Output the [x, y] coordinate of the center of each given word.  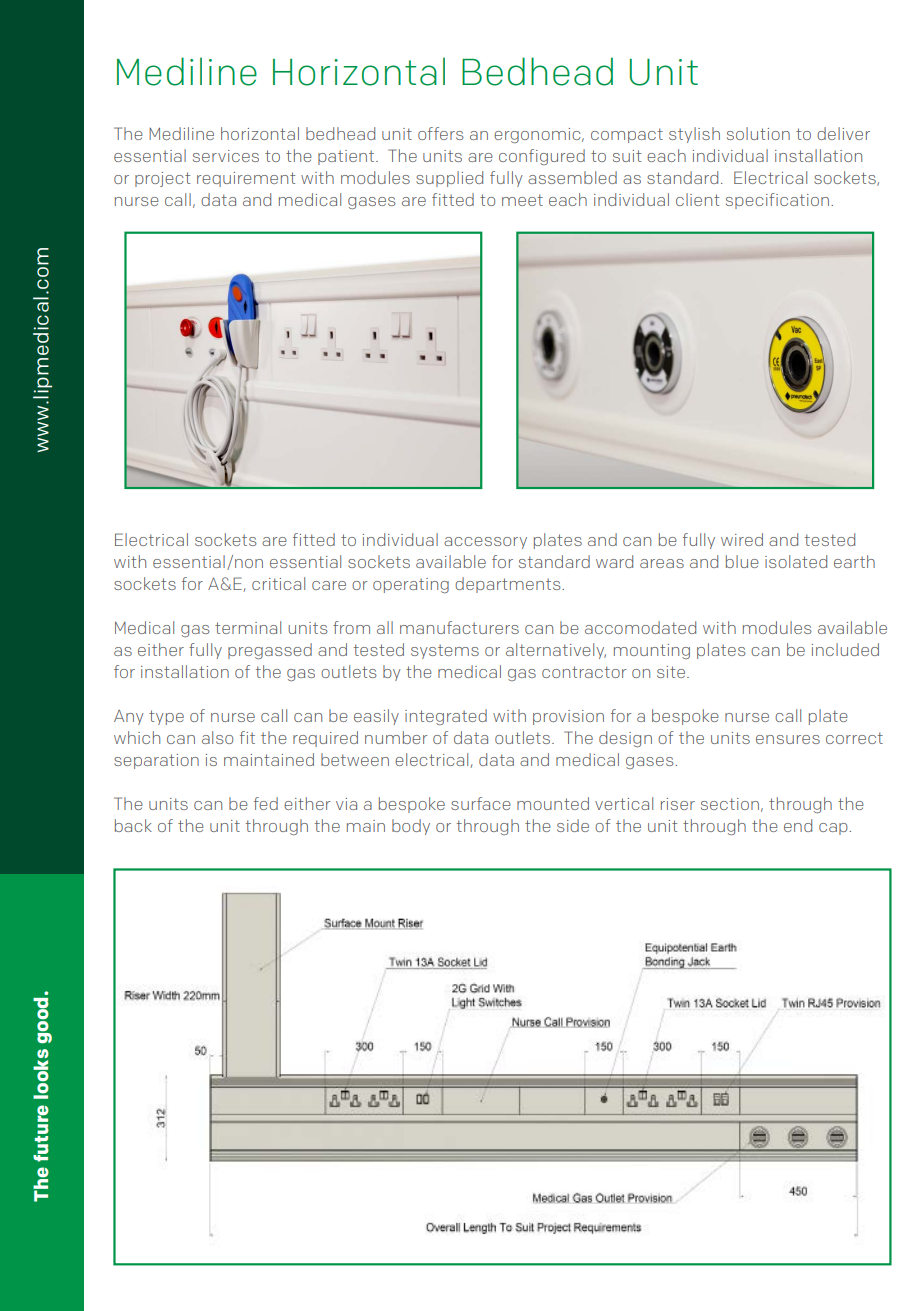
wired [742, 539]
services [226, 156]
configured [542, 157]
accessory [485, 543]
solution [758, 133]
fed [266, 803]
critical [278, 583]
